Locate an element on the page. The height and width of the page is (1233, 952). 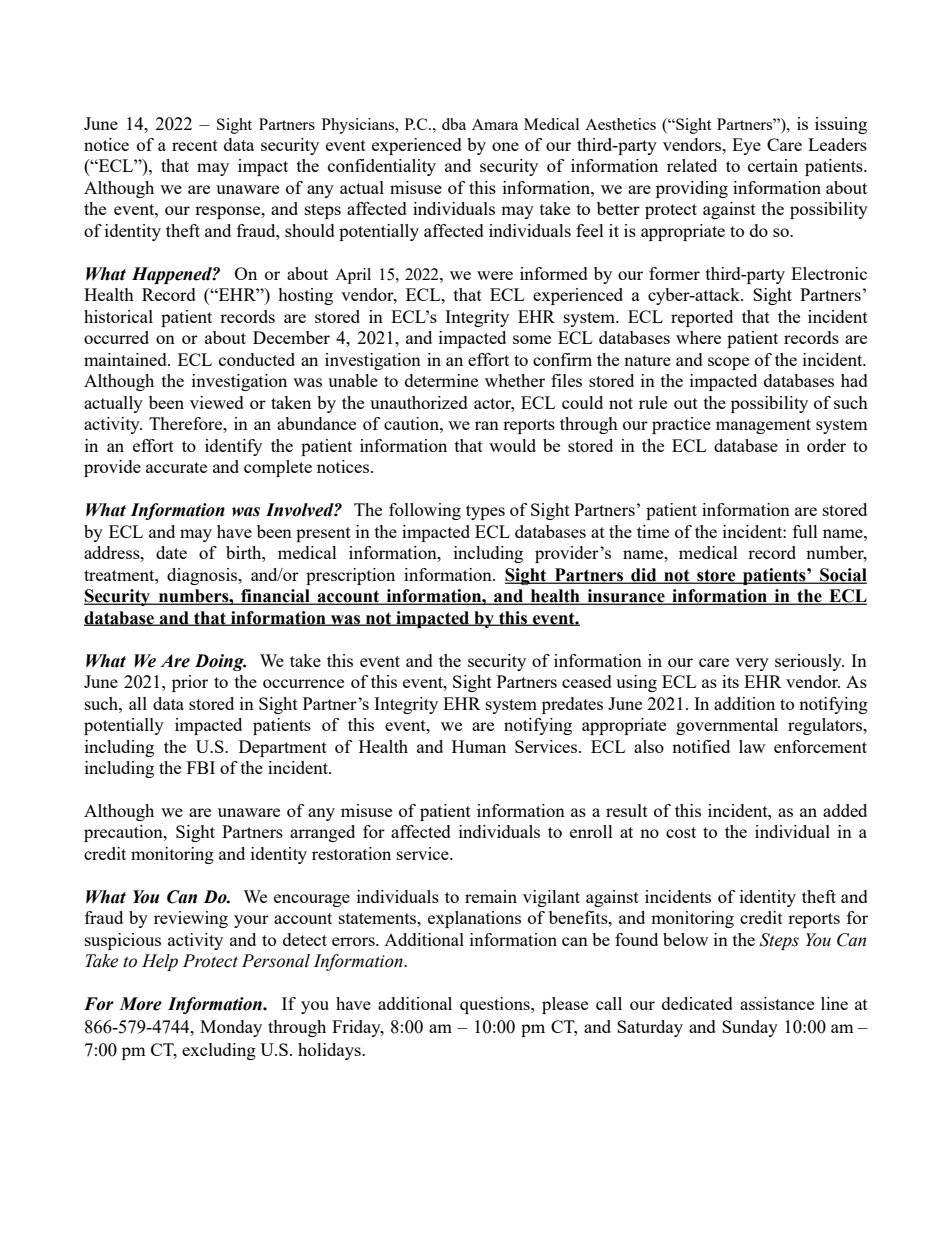
Monday is located at coordinates (231, 1028).
